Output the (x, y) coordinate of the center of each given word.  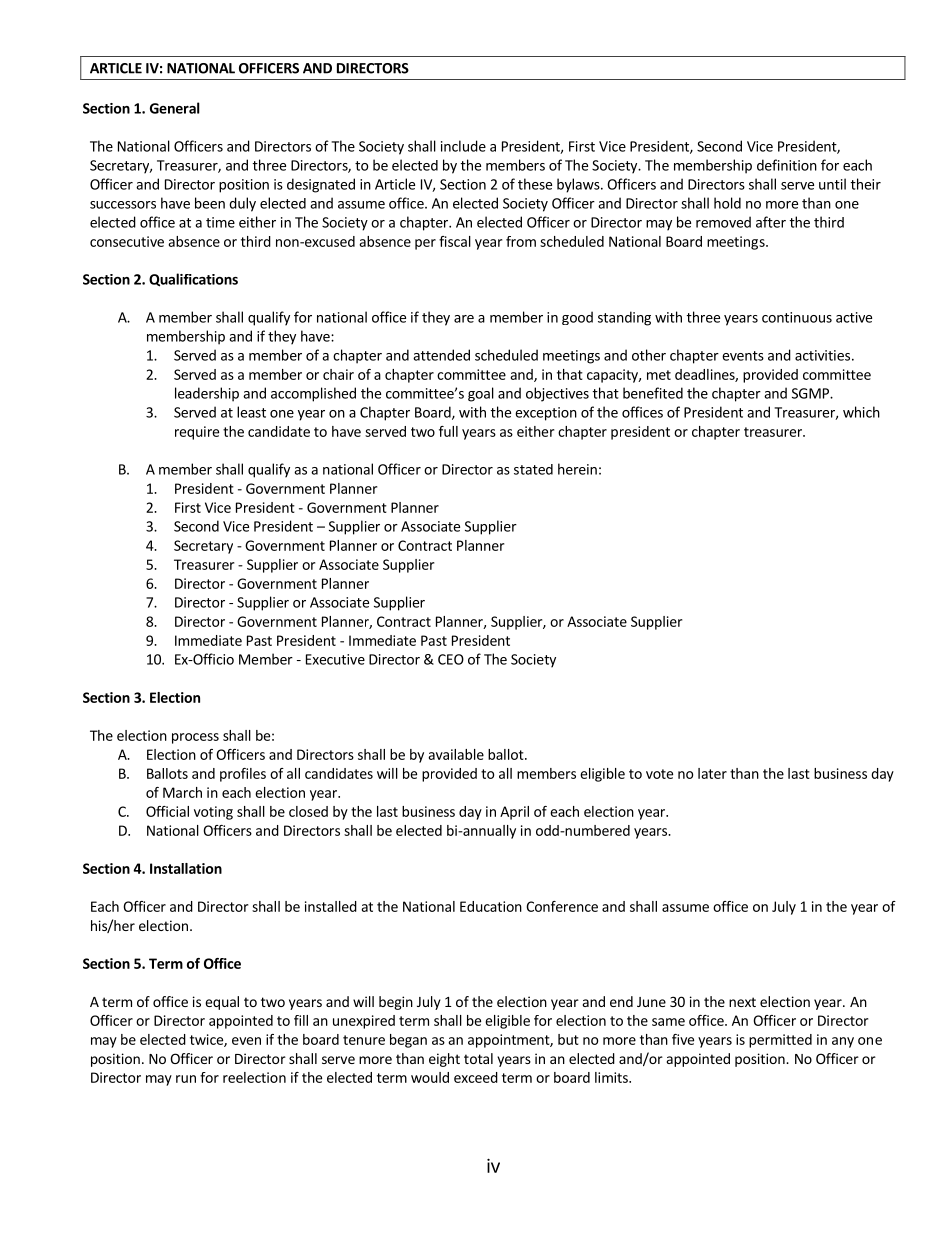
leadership (207, 394)
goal (481, 394)
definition (787, 165)
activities (822, 355)
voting (213, 813)
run (186, 1079)
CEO (451, 659)
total (478, 1058)
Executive (335, 659)
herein (577, 469)
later (712, 773)
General (175, 108)
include (463, 146)
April (514, 813)
